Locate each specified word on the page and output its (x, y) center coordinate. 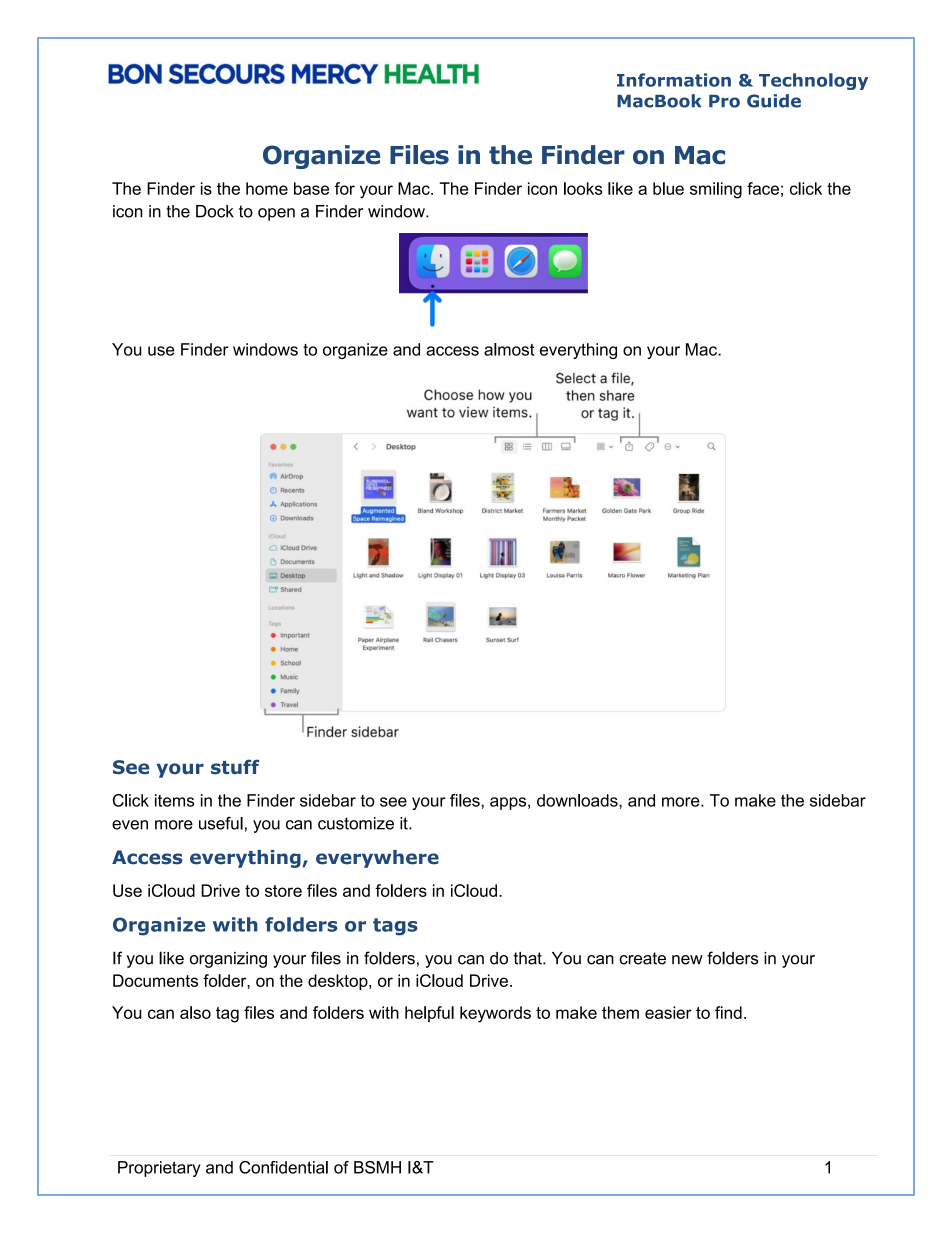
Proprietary (159, 1169)
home (267, 188)
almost (509, 349)
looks (583, 188)
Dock (215, 211)
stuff (235, 766)
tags (395, 927)
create (642, 958)
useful (221, 823)
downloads (578, 800)
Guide (774, 101)
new (687, 960)
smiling (716, 190)
